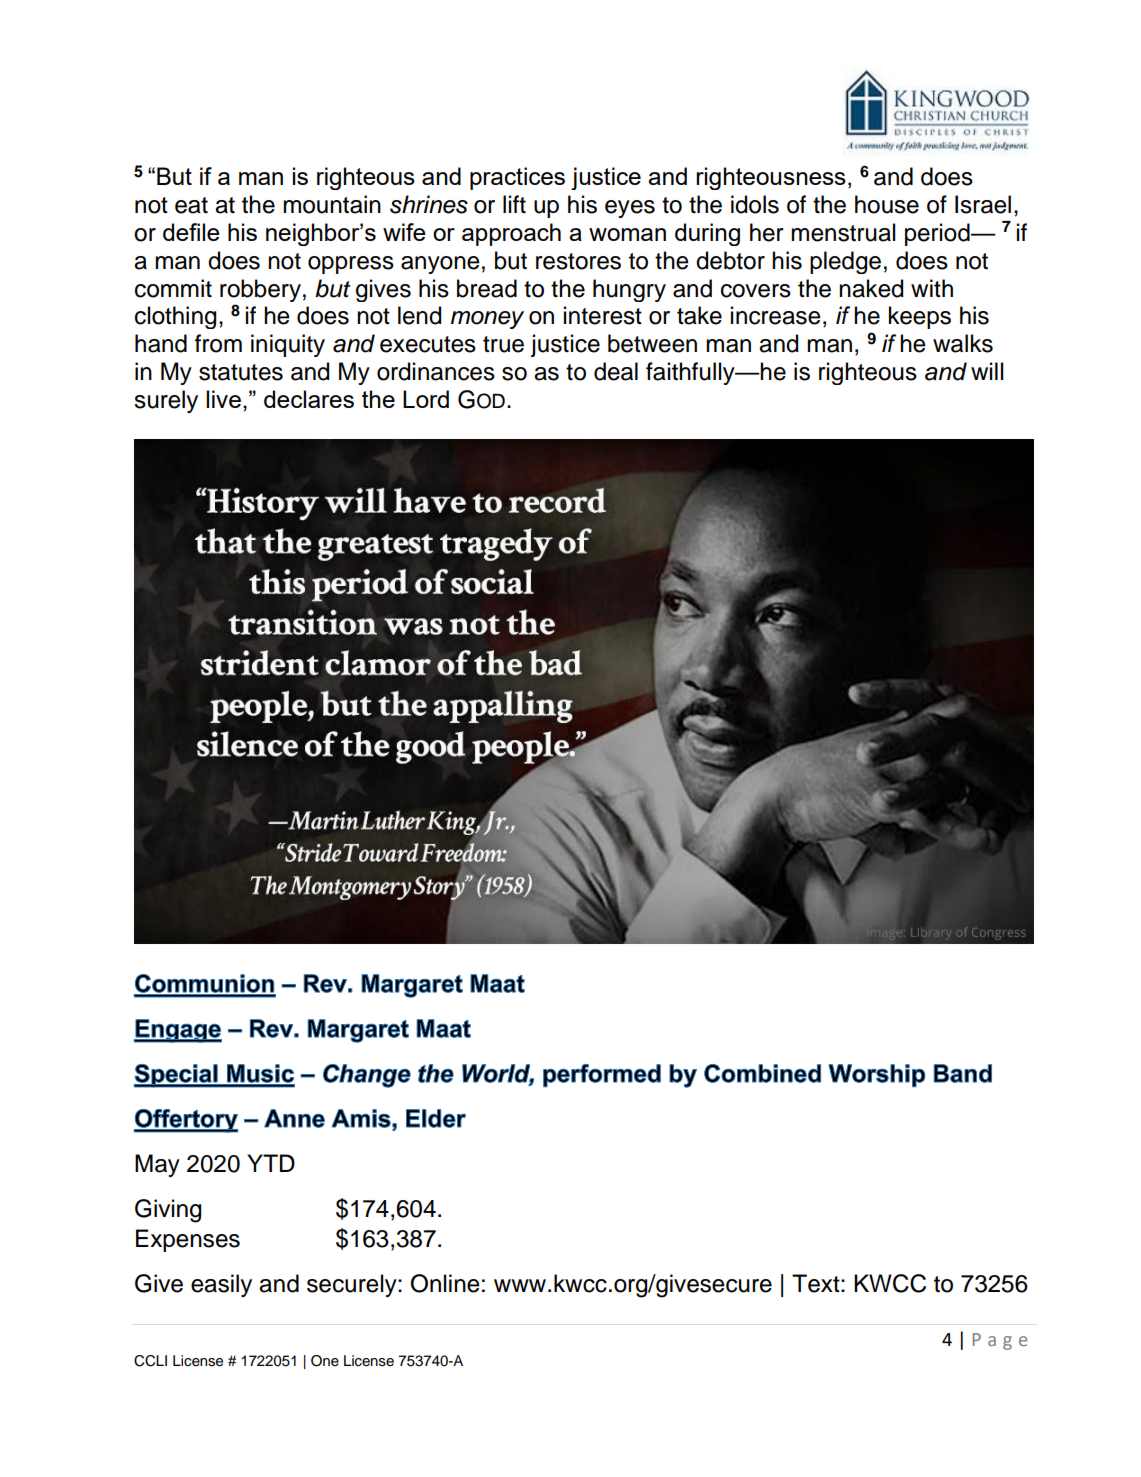  I want to click on house, so click(887, 204).
